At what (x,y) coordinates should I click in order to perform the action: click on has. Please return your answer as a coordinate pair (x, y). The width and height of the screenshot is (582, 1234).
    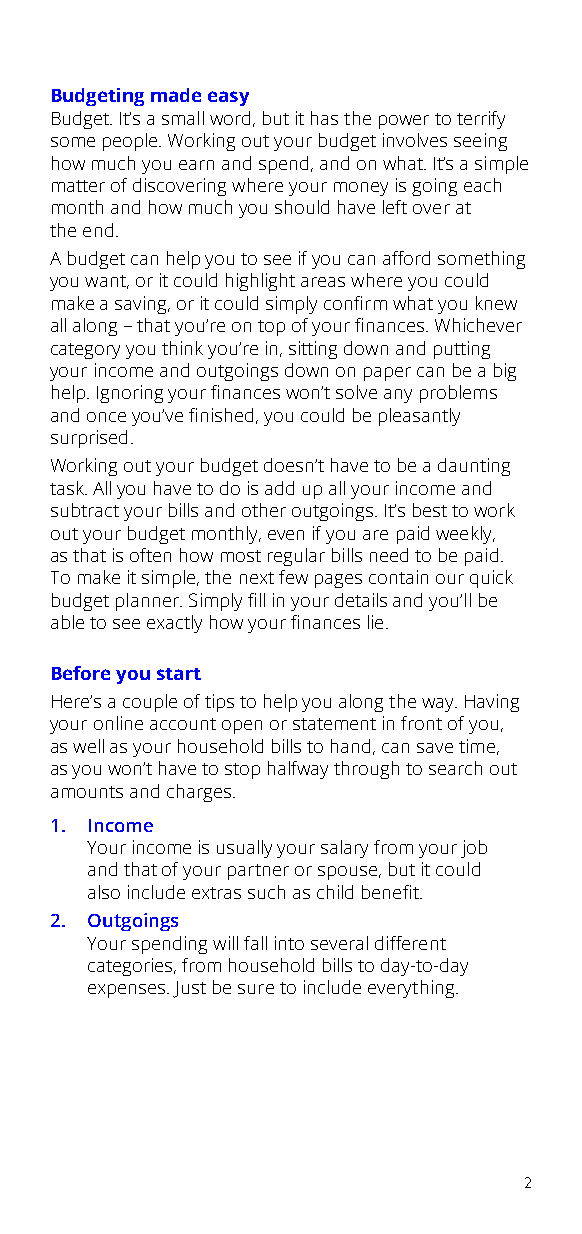
    Looking at the image, I should click on (324, 118).
